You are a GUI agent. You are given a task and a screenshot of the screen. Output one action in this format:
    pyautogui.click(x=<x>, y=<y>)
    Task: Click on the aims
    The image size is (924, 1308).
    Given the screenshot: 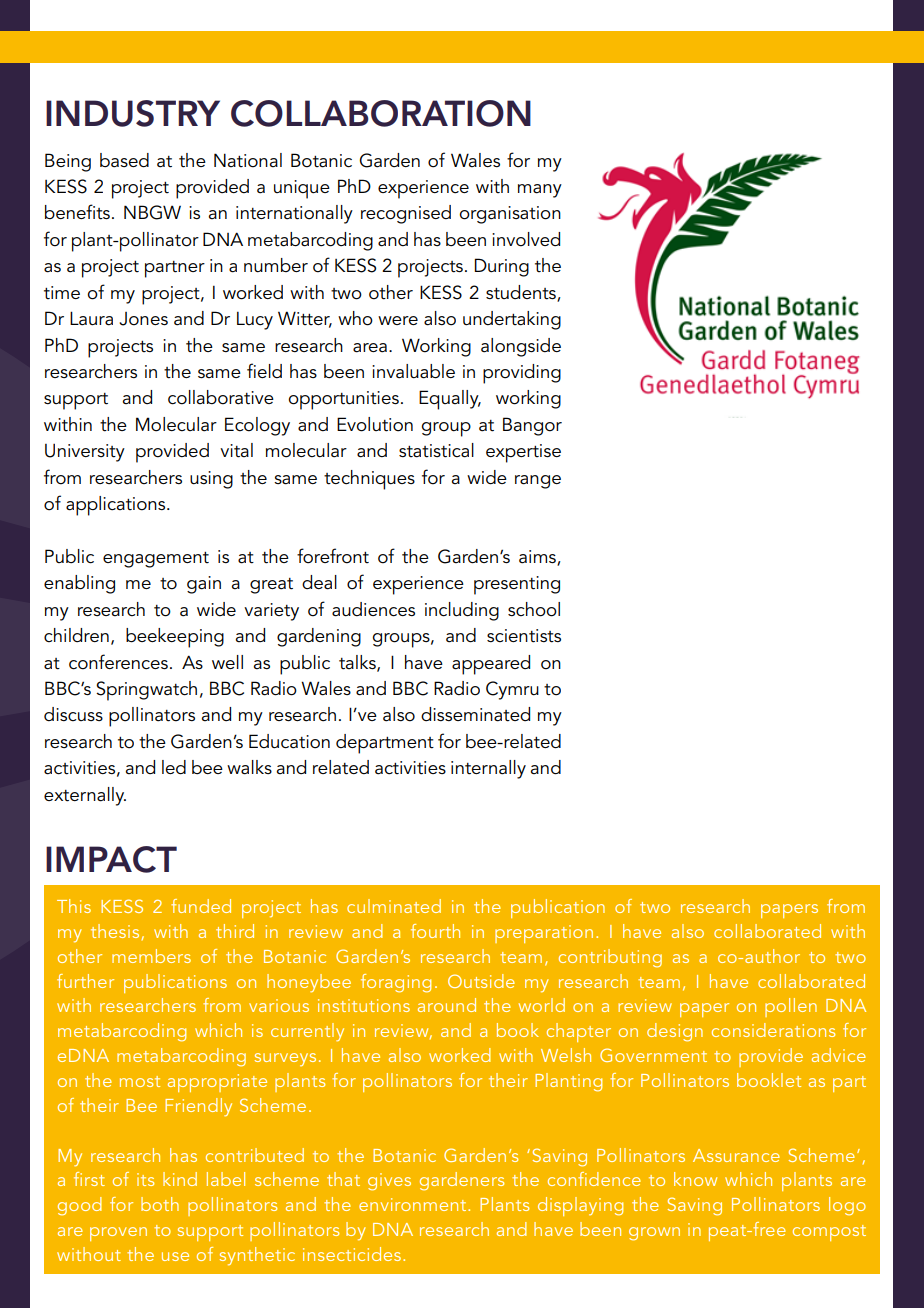 What is the action you would take?
    pyautogui.click(x=538, y=558)
